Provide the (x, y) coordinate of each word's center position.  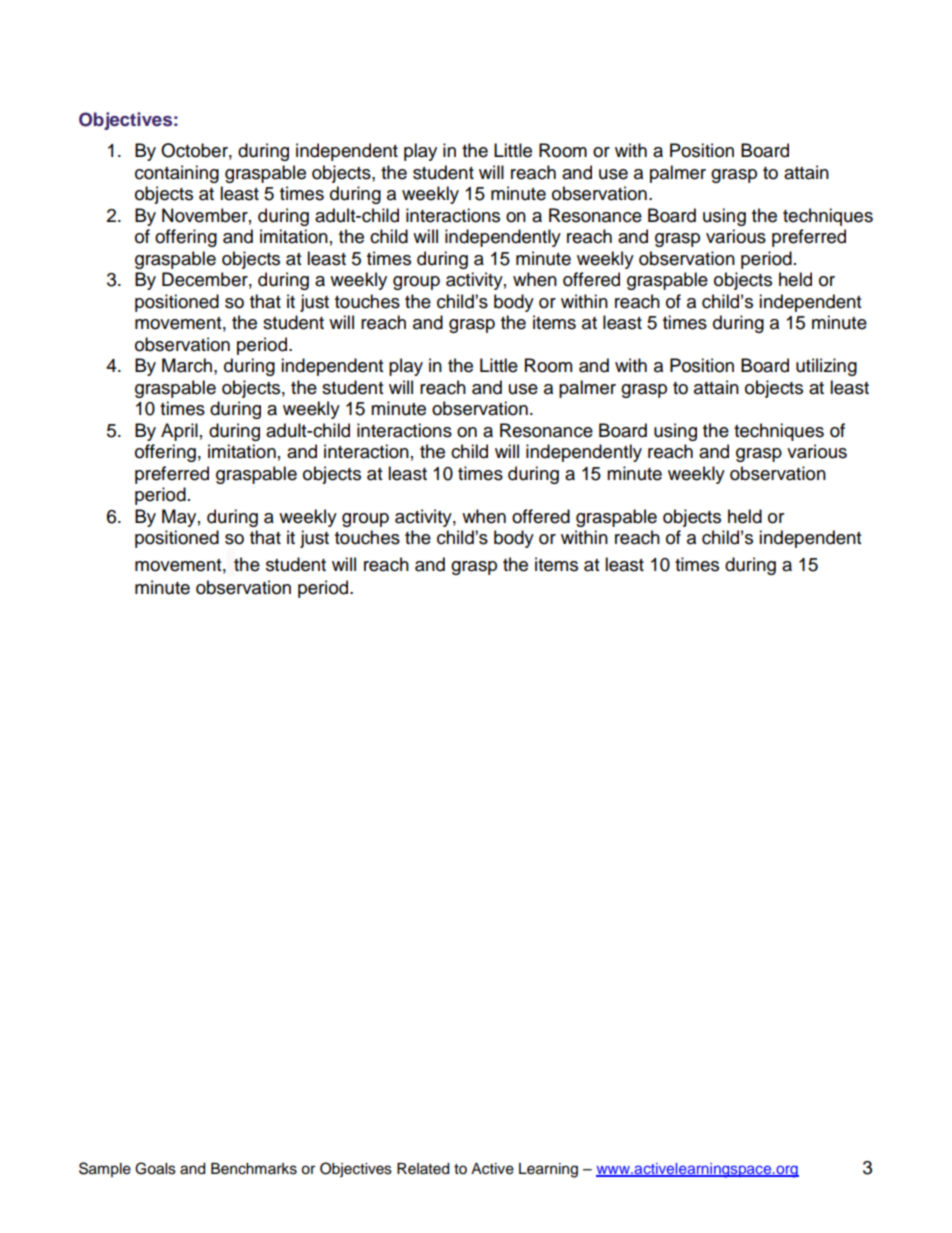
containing (177, 174)
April (179, 432)
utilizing (826, 367)
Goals (155, 1168)
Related (423, 1169)
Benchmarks (254, 1169)
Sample (105, 1169)
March (187, 365)
